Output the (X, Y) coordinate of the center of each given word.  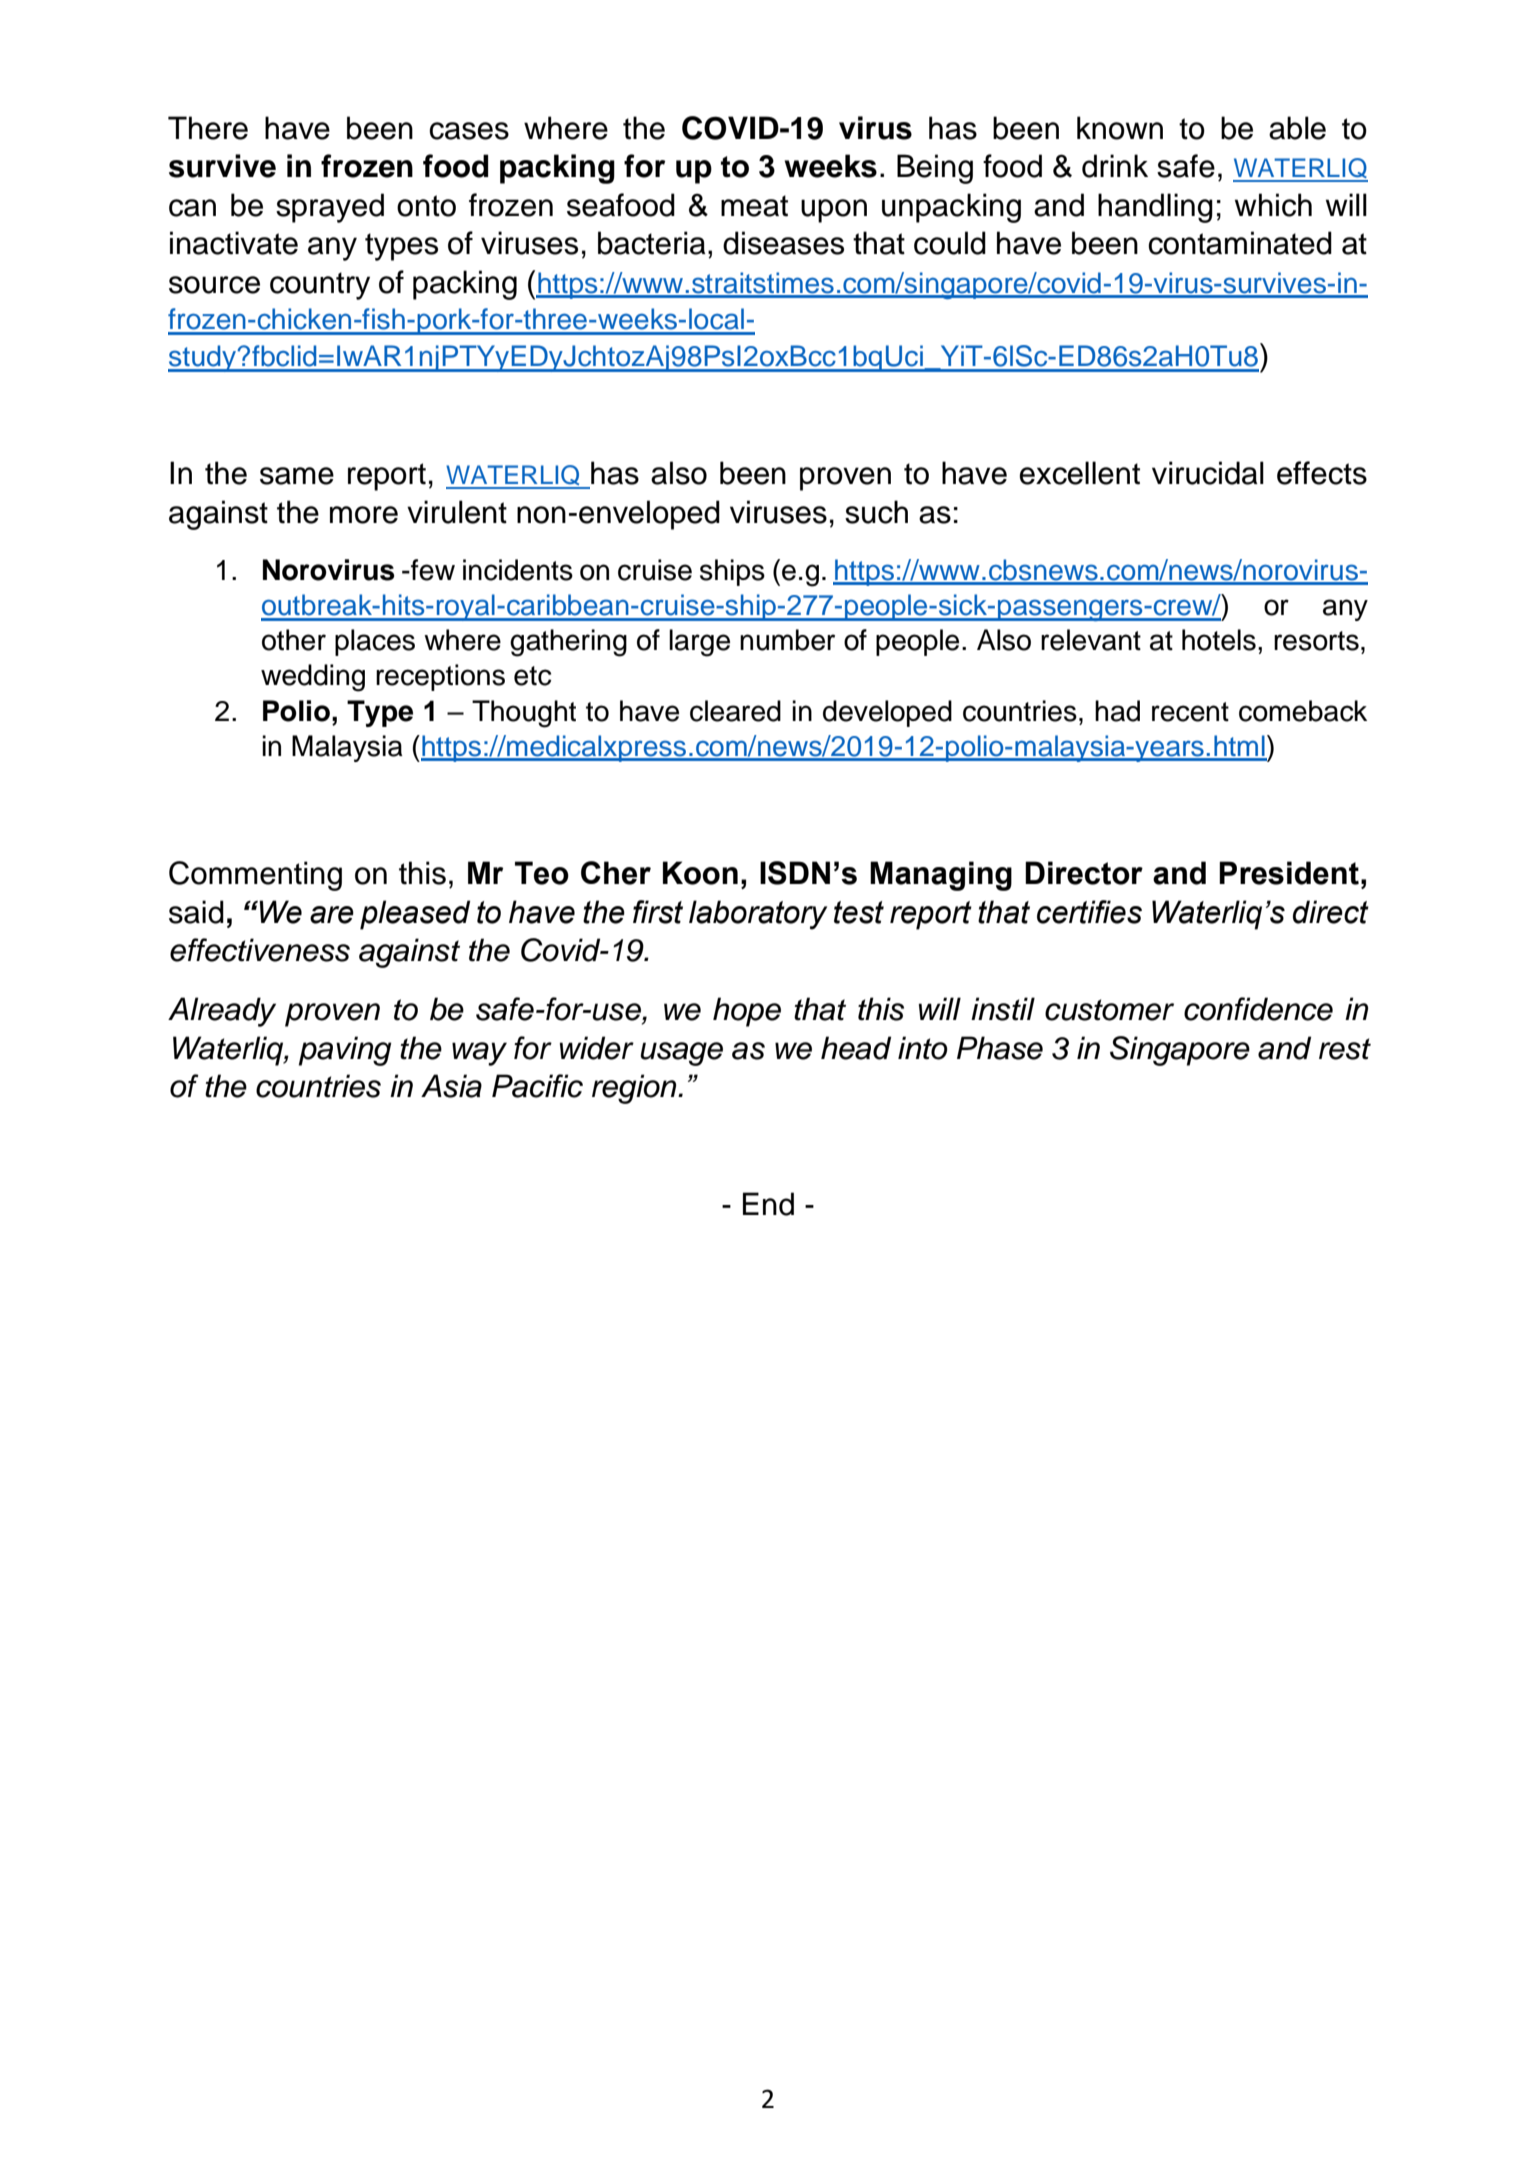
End (768, 1204)
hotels (1219, 640)
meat (754, 206)
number (787, 640)
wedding (313, 678)
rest (1345, 1049)
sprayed (330, 208)
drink (1115, 166)
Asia (451, 1086)
